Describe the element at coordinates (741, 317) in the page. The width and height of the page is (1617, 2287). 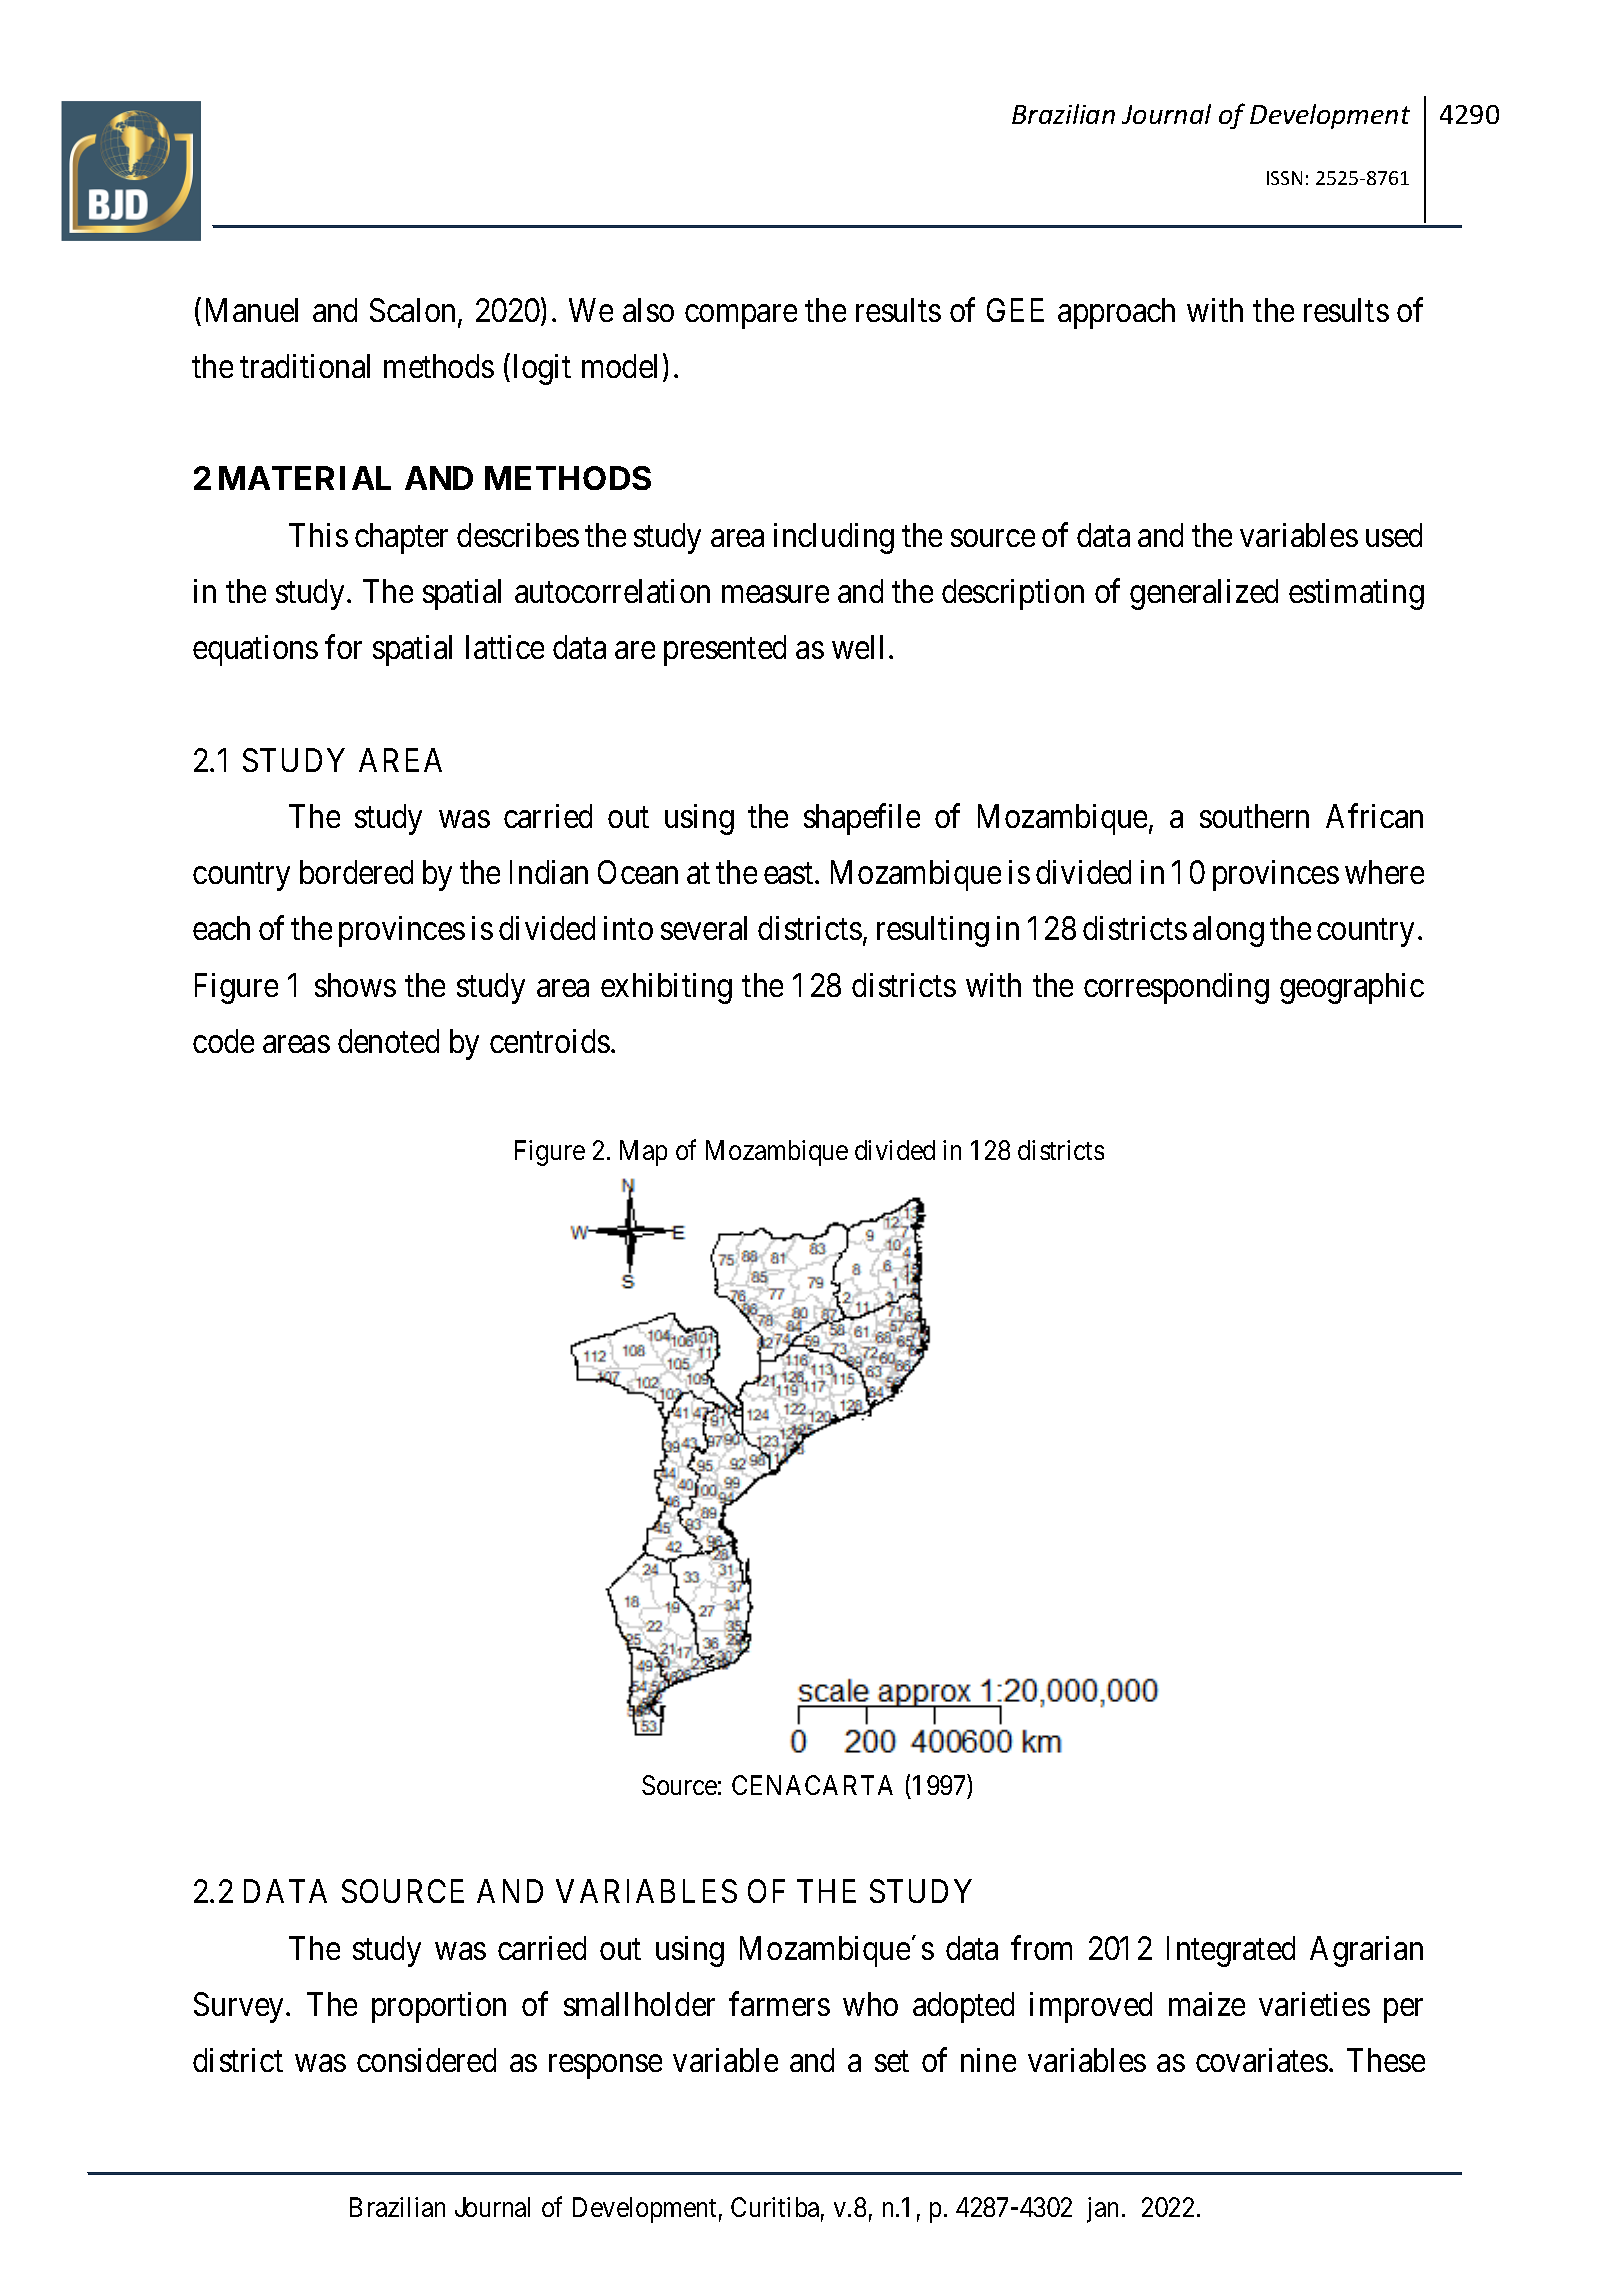
I see `compare` at that location.
